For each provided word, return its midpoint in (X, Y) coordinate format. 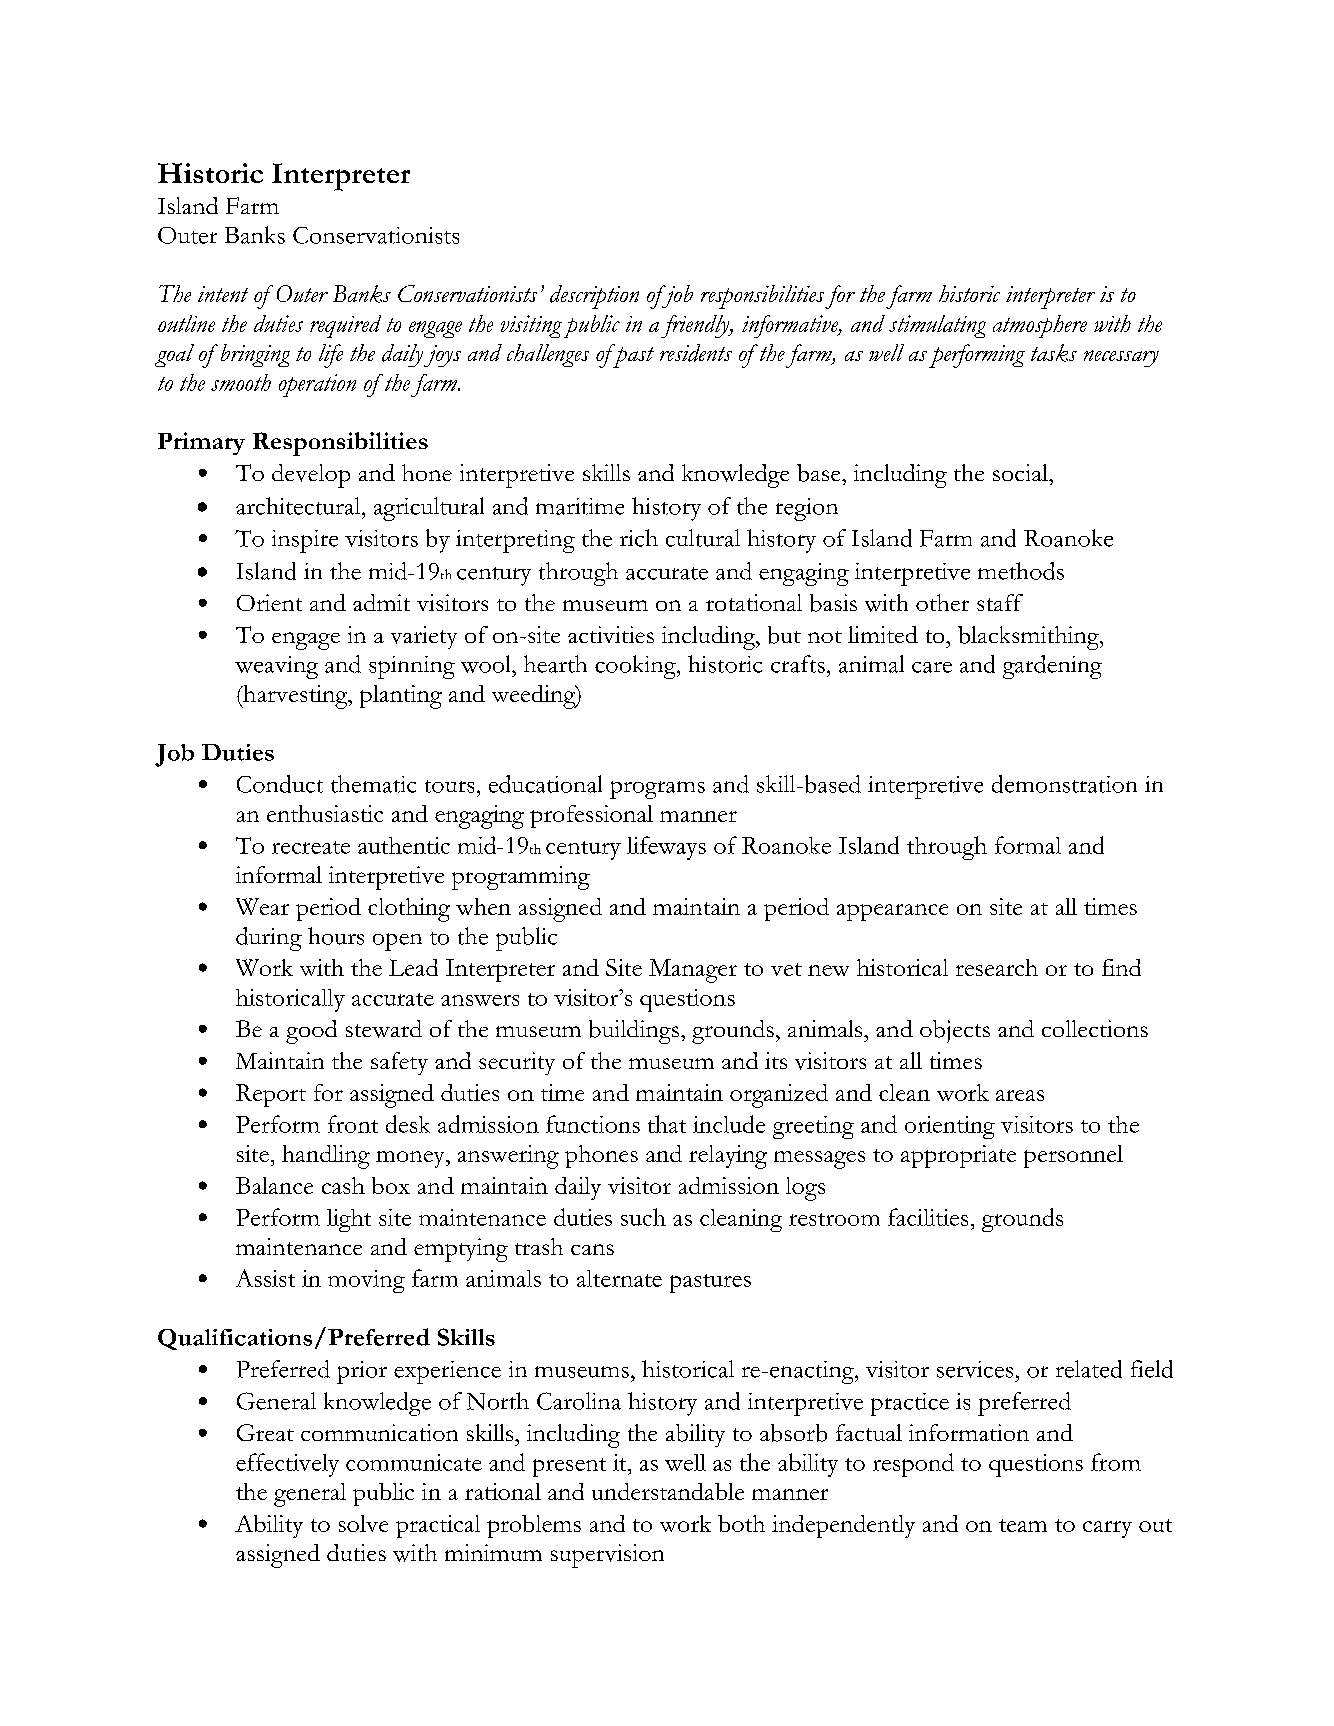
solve (363, 1523)
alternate (619, 1278)
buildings (634, 1032)
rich (639, 538)
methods (1021, 571)
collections (1095, 1028)
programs (657, 790)
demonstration (1064, 784)
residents (696, 353)
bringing (255, 355)
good (311, 1032)
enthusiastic (325, 813)
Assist (265, 1278)
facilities (928, 1217)
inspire (305, 541)
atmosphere (1040, 326)
